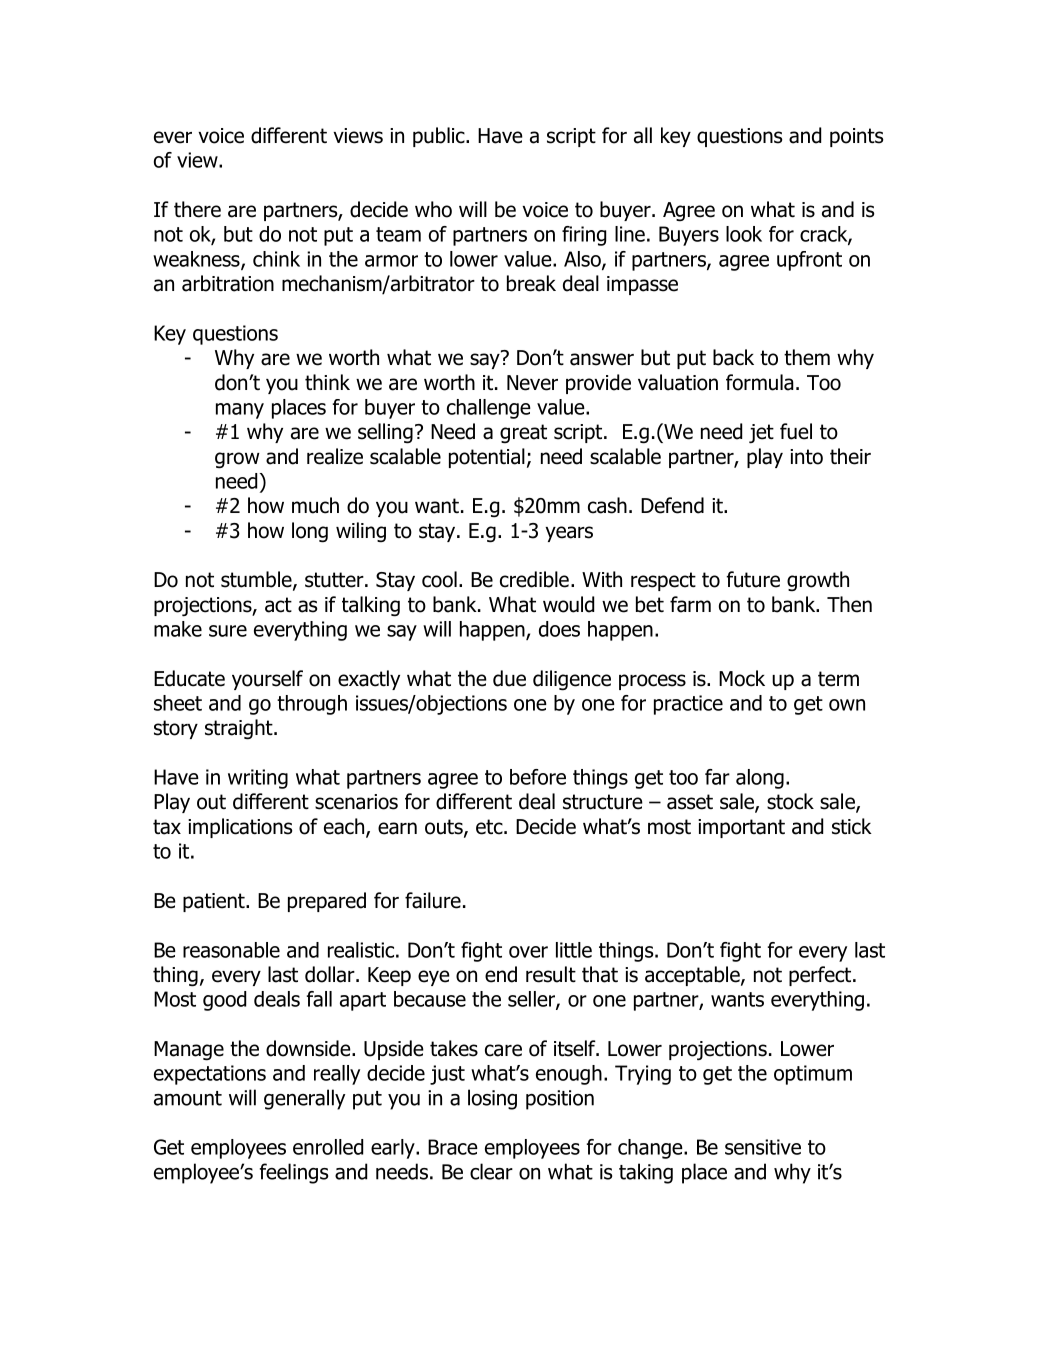  I want to click on feelings, so click(294, 1173).
